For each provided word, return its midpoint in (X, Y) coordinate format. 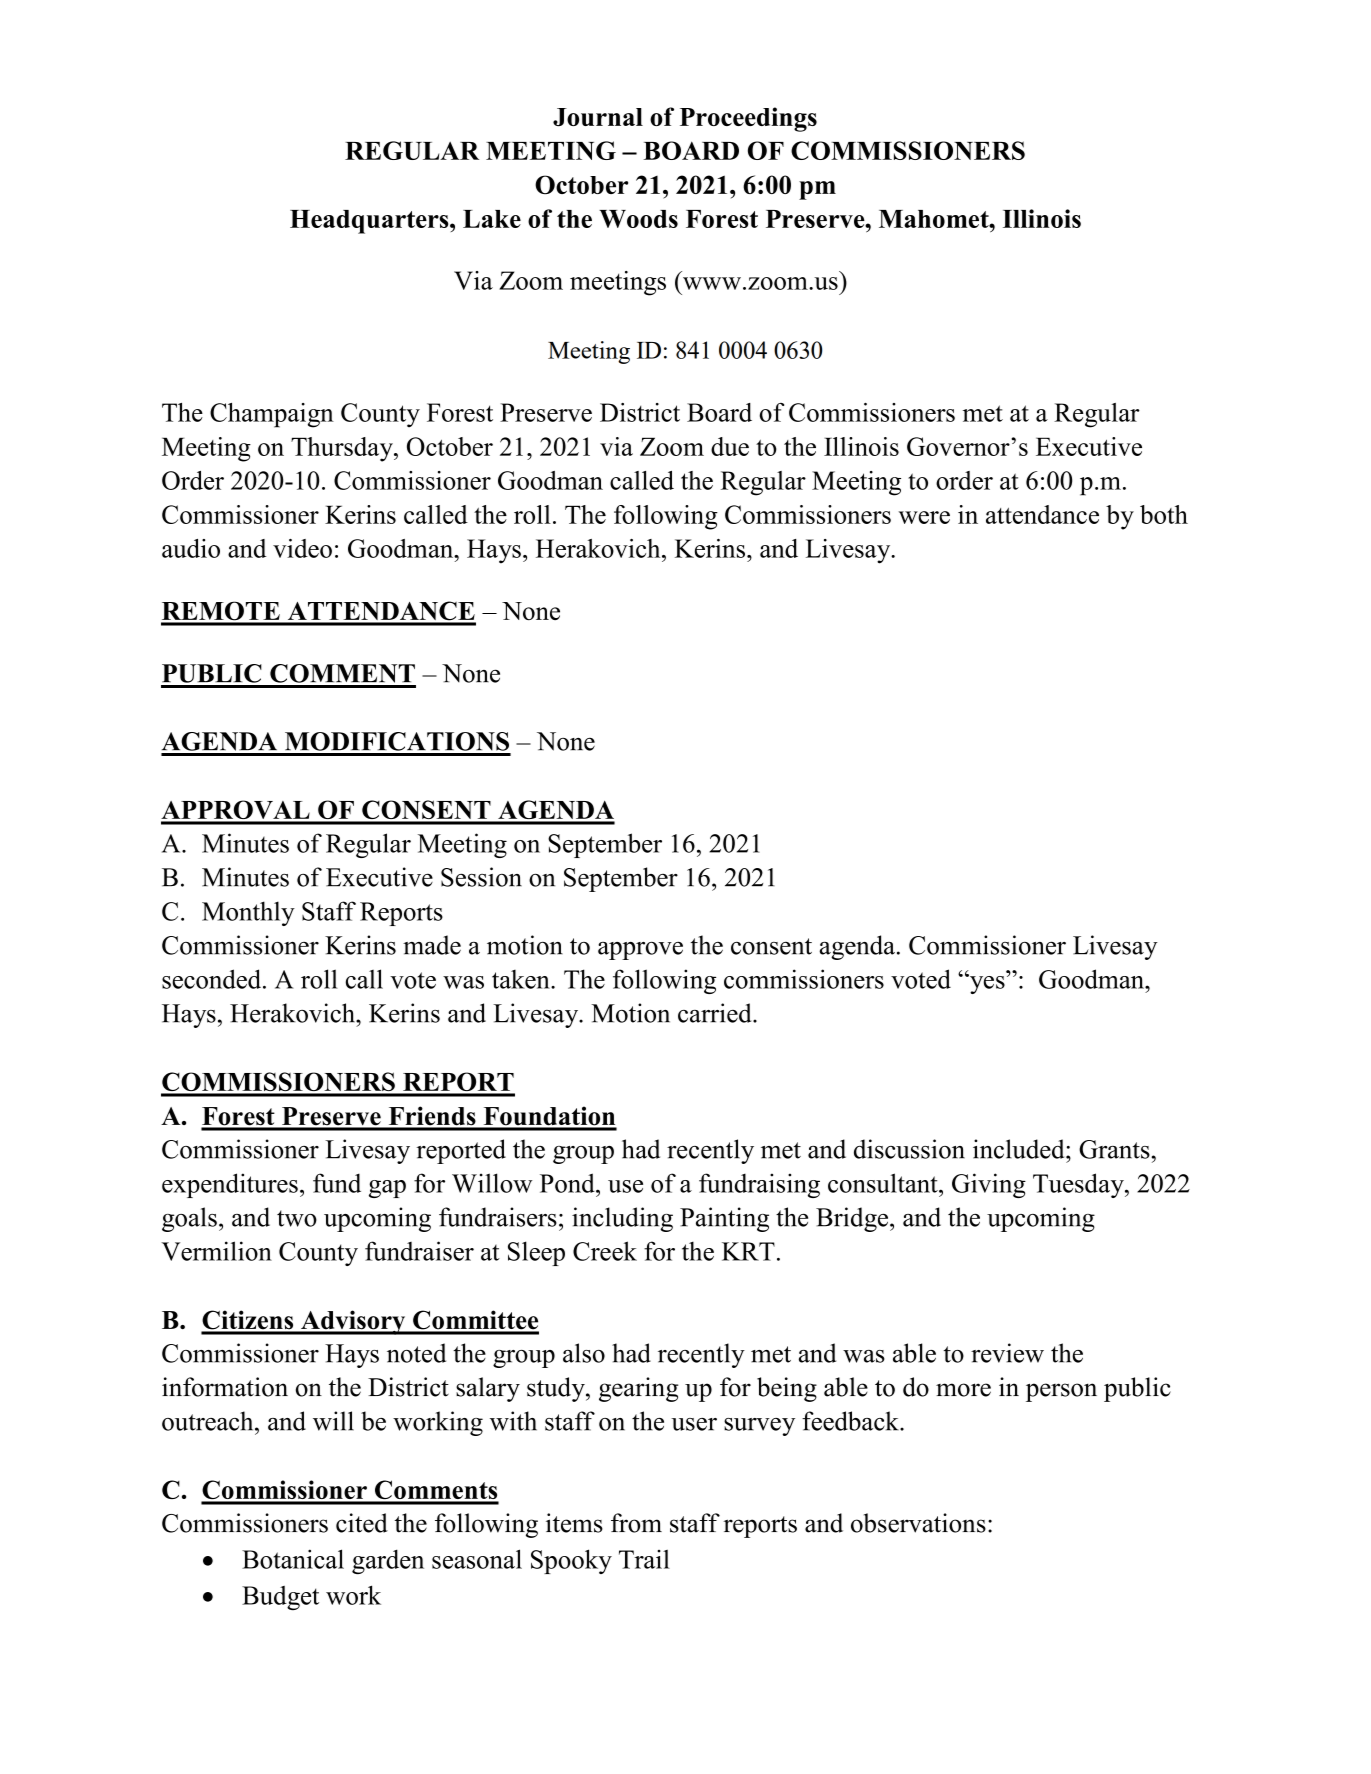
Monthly (248, 913)
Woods (638, 219)
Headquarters (370, 222)
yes (986, 984)
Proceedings (748, 119)
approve (640, 951)
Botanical (293, 1559)
